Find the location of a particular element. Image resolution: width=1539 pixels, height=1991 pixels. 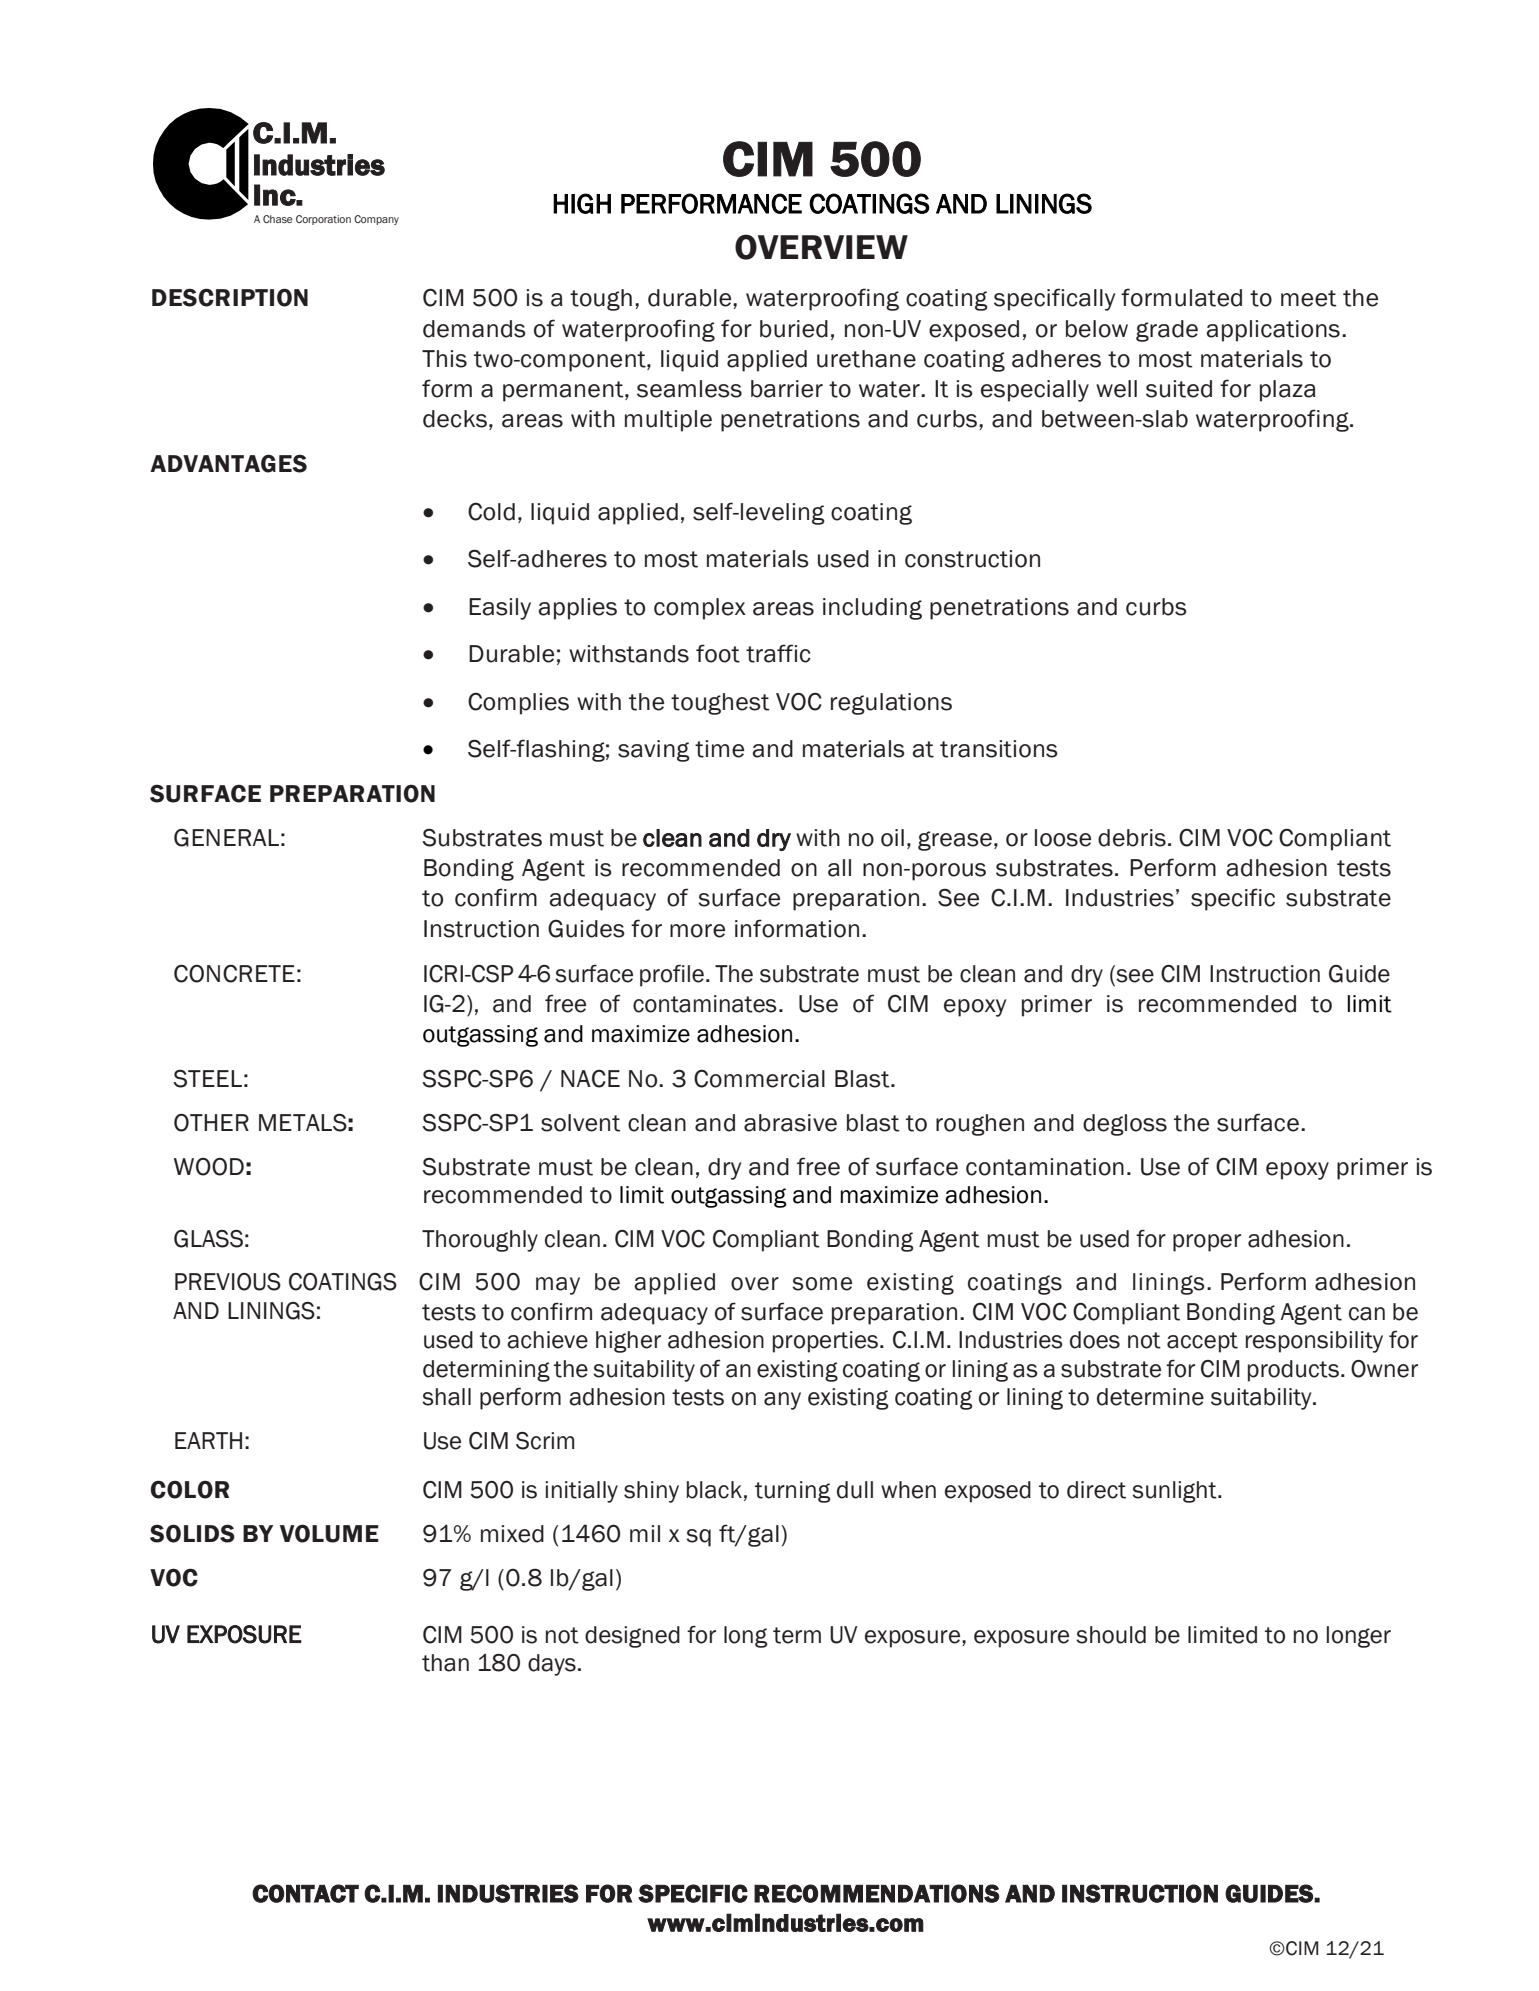

accept is located at coordinates (1202, 1342).
